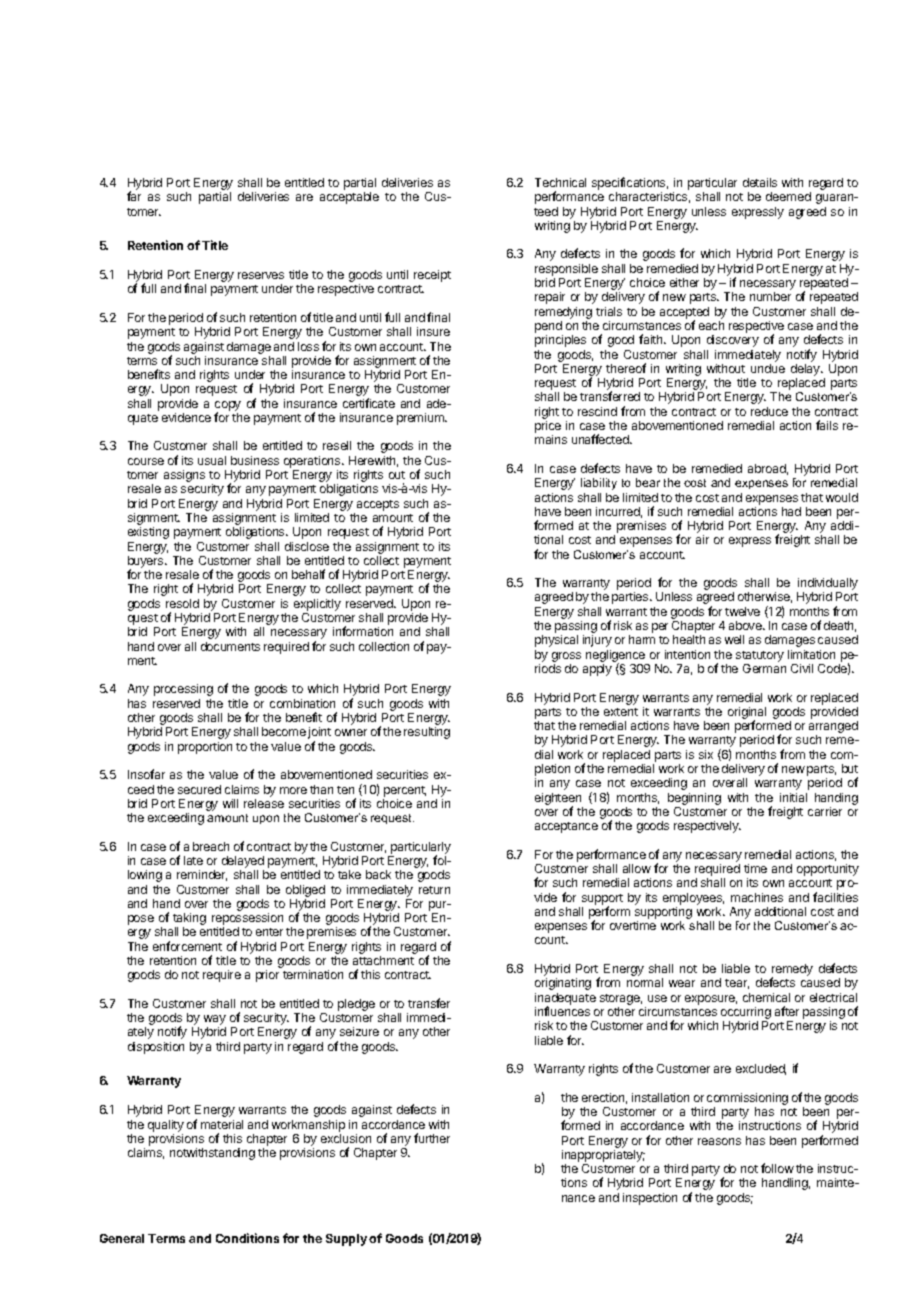  What do you see at coordinates (560, 182) in the screenshot?
I see `Technical` at bounding box center [560, 182].
